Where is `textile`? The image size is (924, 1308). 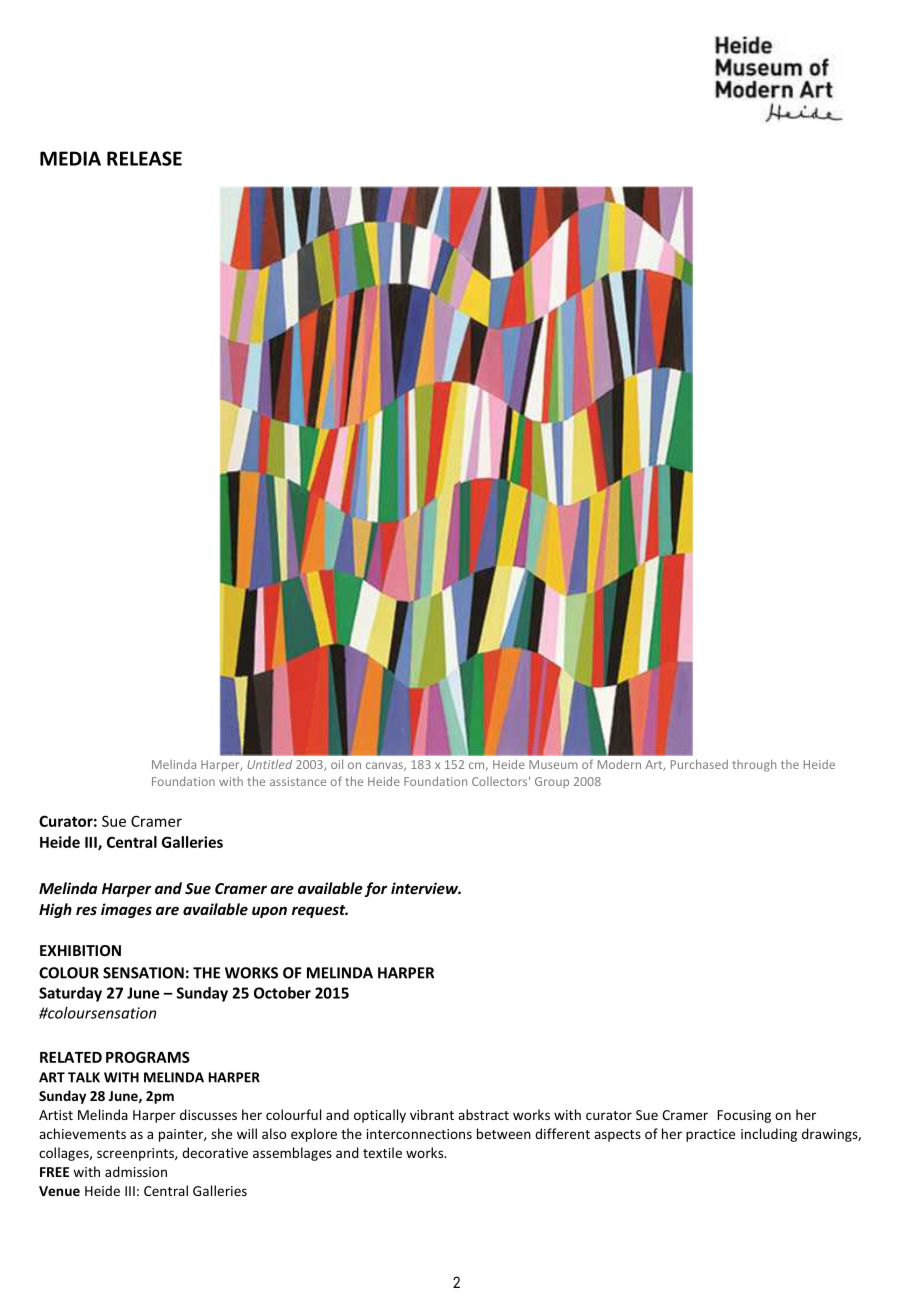
textile is located at coordinates (382, 1152).
